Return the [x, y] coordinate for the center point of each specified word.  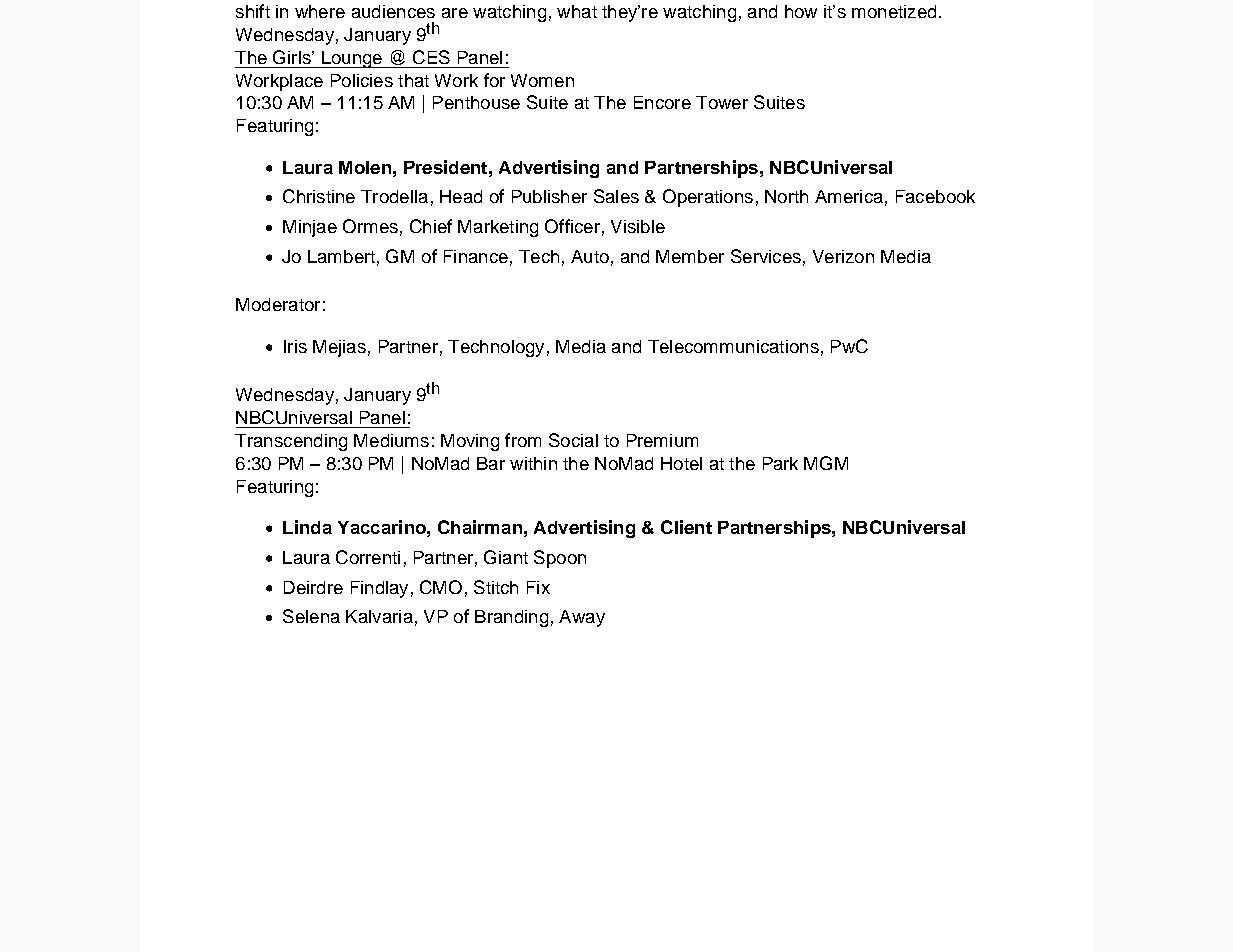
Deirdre [313, 587]
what [577, 11]
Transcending [291, 442]
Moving [470, 442]
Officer [572, 226]
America [849, 196]
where [320, 11]
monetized [894, 11]
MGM [826, 463]
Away [582, 618]
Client [686, 527]
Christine [319, 196]
